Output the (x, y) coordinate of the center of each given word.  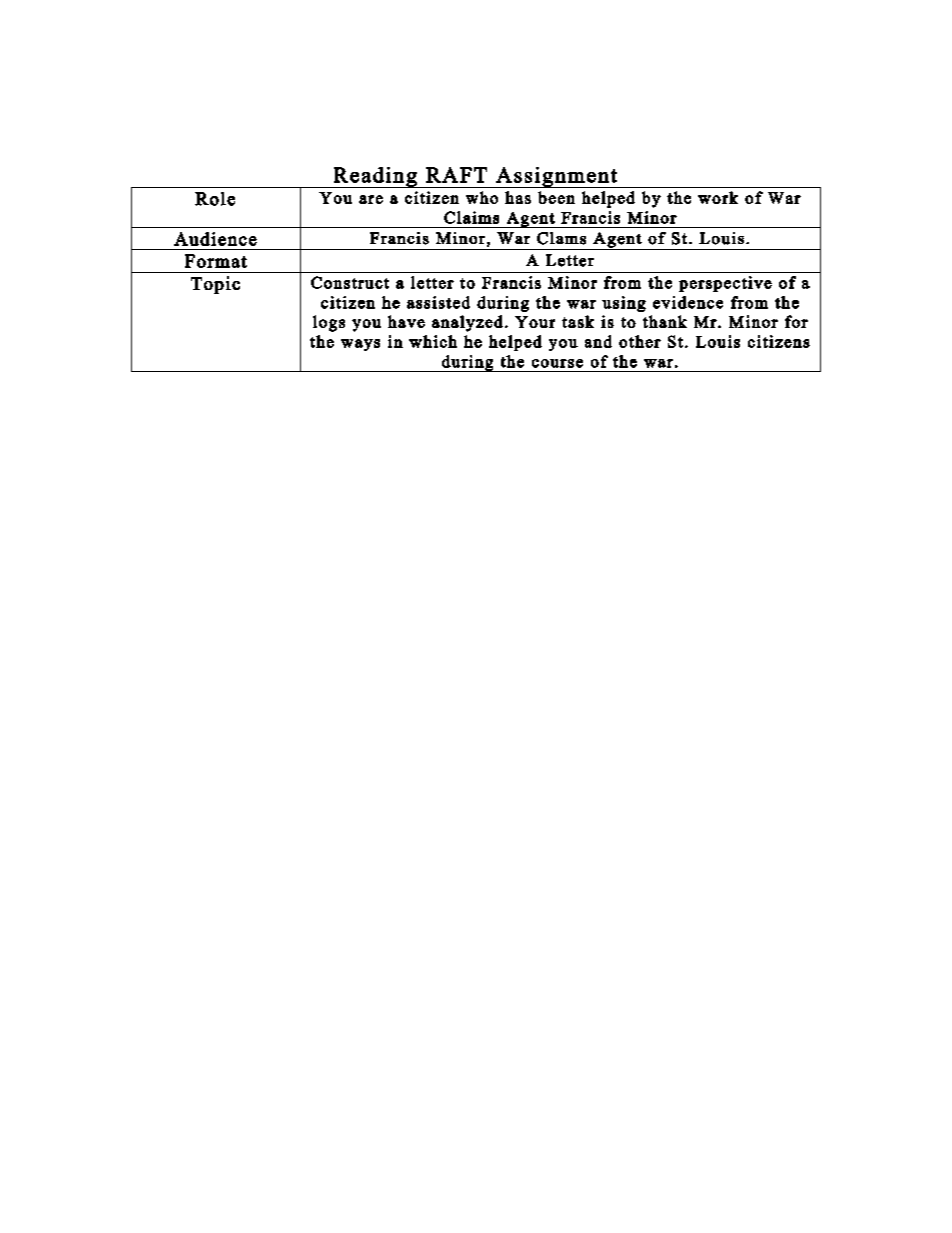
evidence (688, 302)
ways (360, 345)
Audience (215, 239)
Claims (471, 217)
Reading (375, 177)
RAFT (456, 175)
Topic (215, 285)
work (718, 197)
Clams (561, 238)
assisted (438, 302)
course (557, 363)
